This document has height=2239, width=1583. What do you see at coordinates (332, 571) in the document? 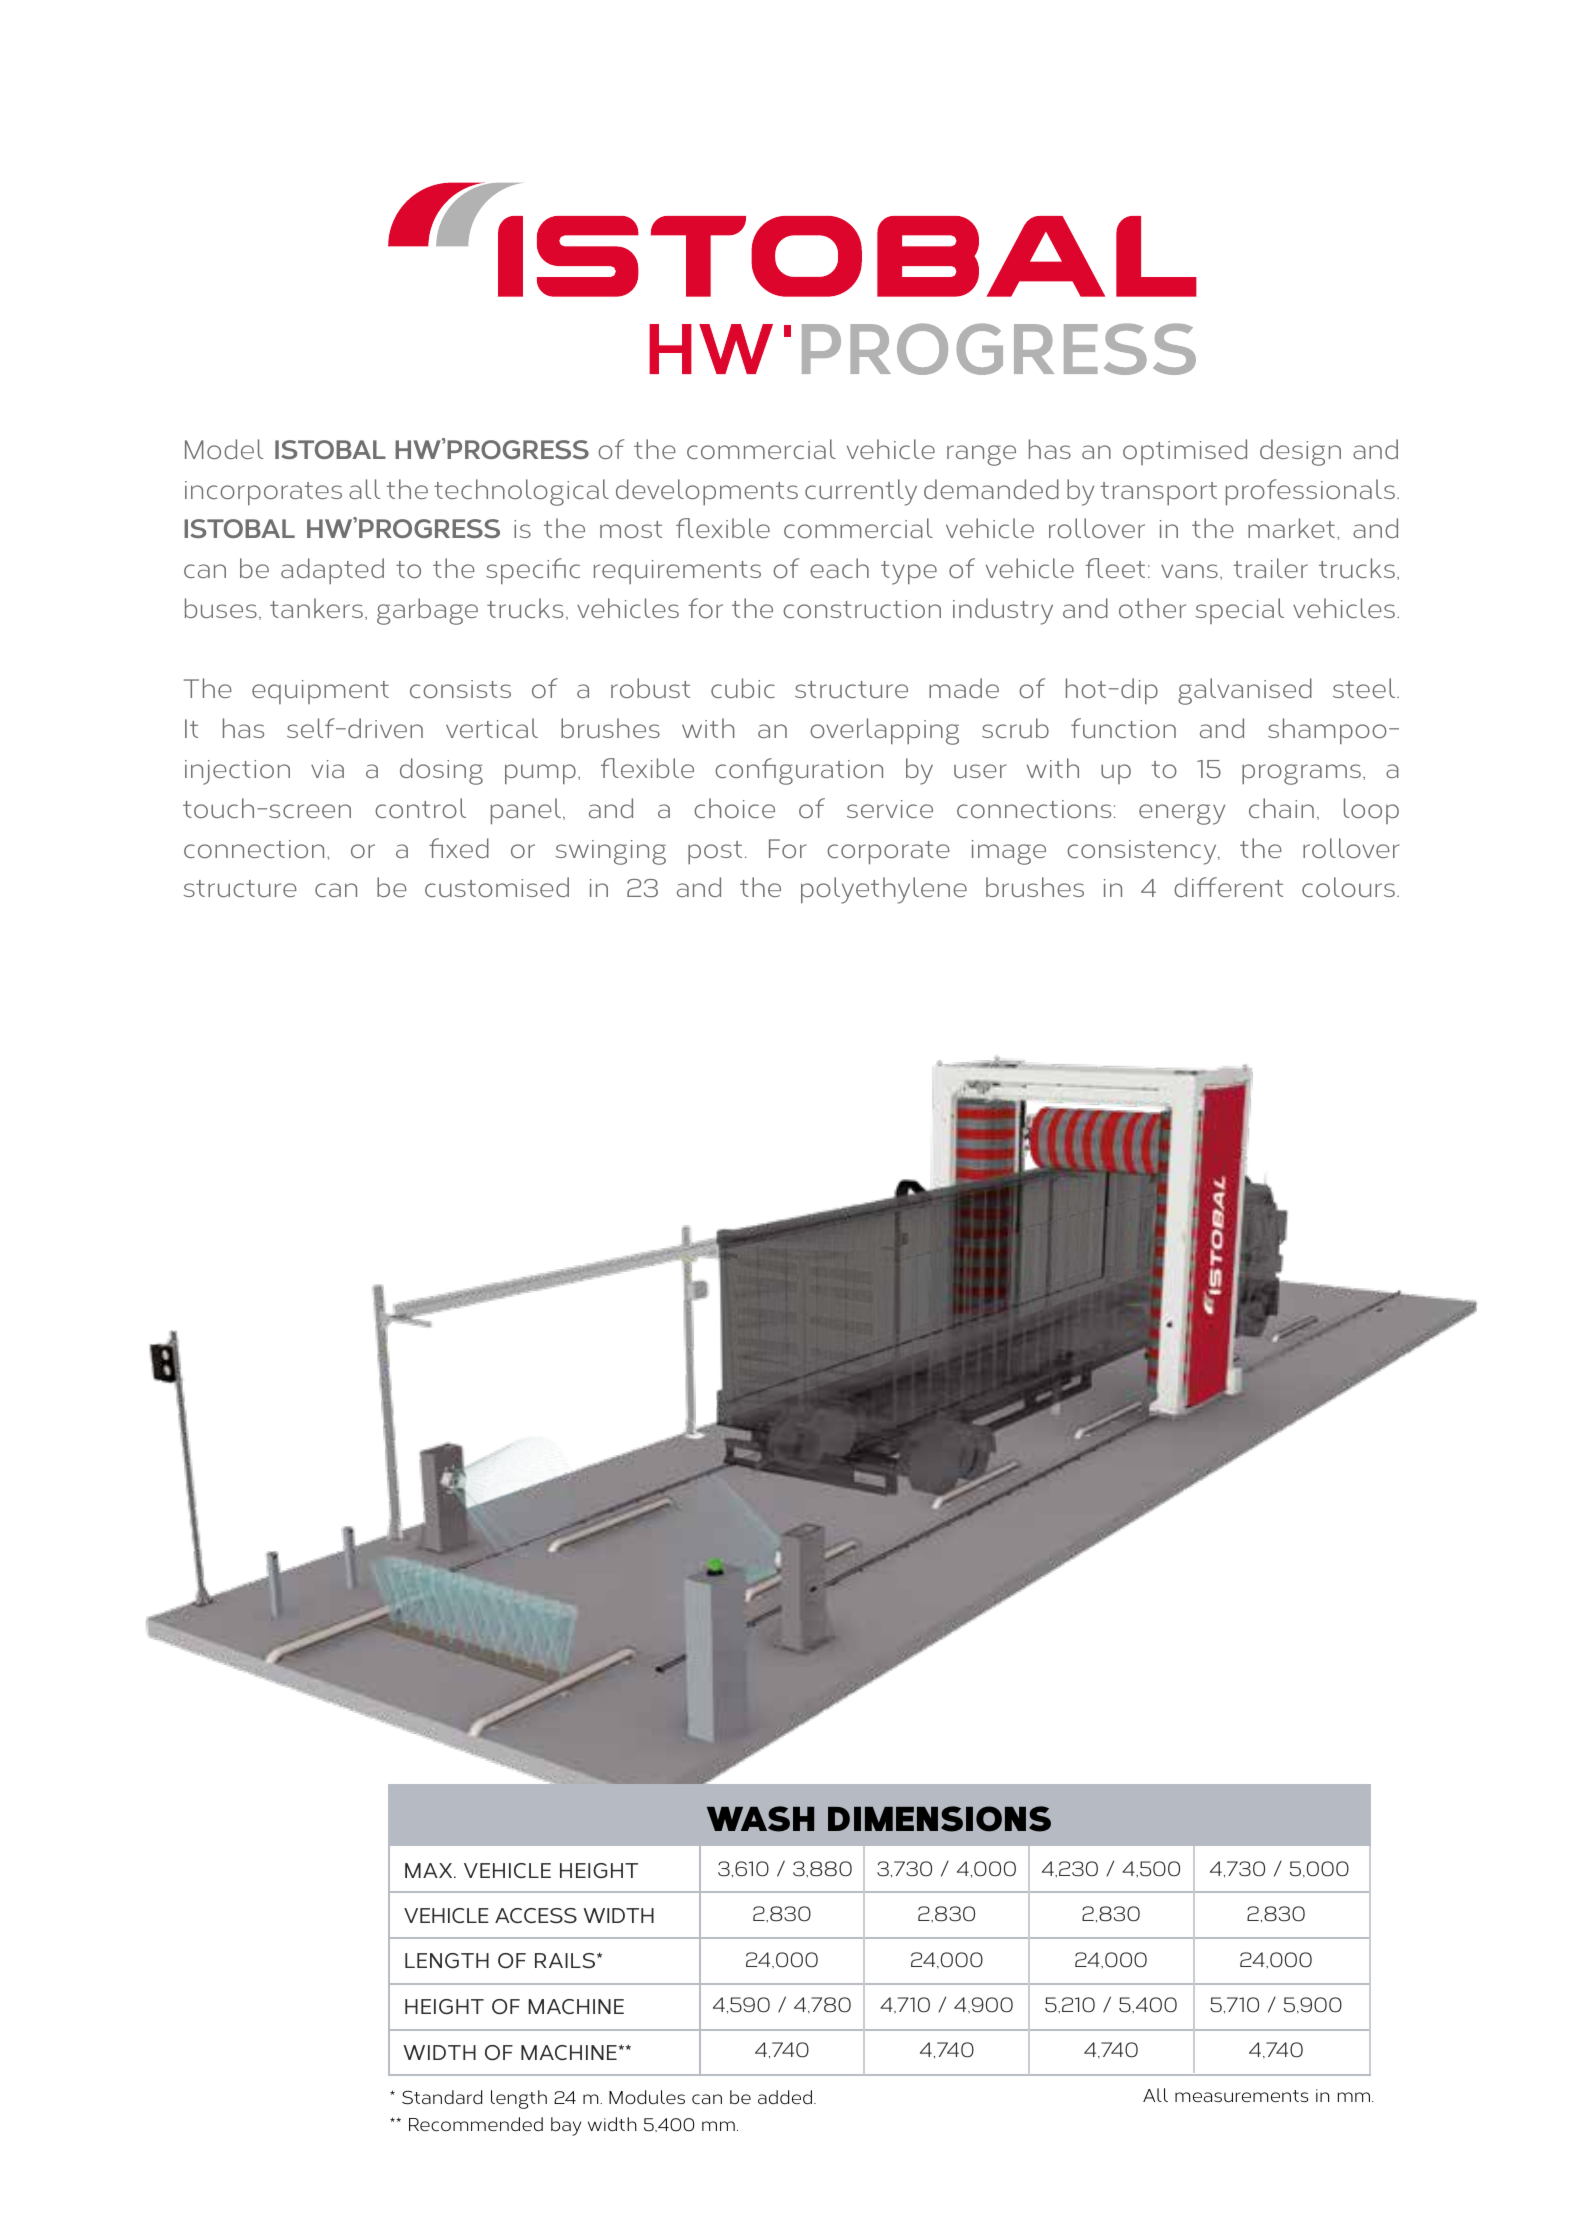
I see `adapted` at bounding box center [332, 571].
